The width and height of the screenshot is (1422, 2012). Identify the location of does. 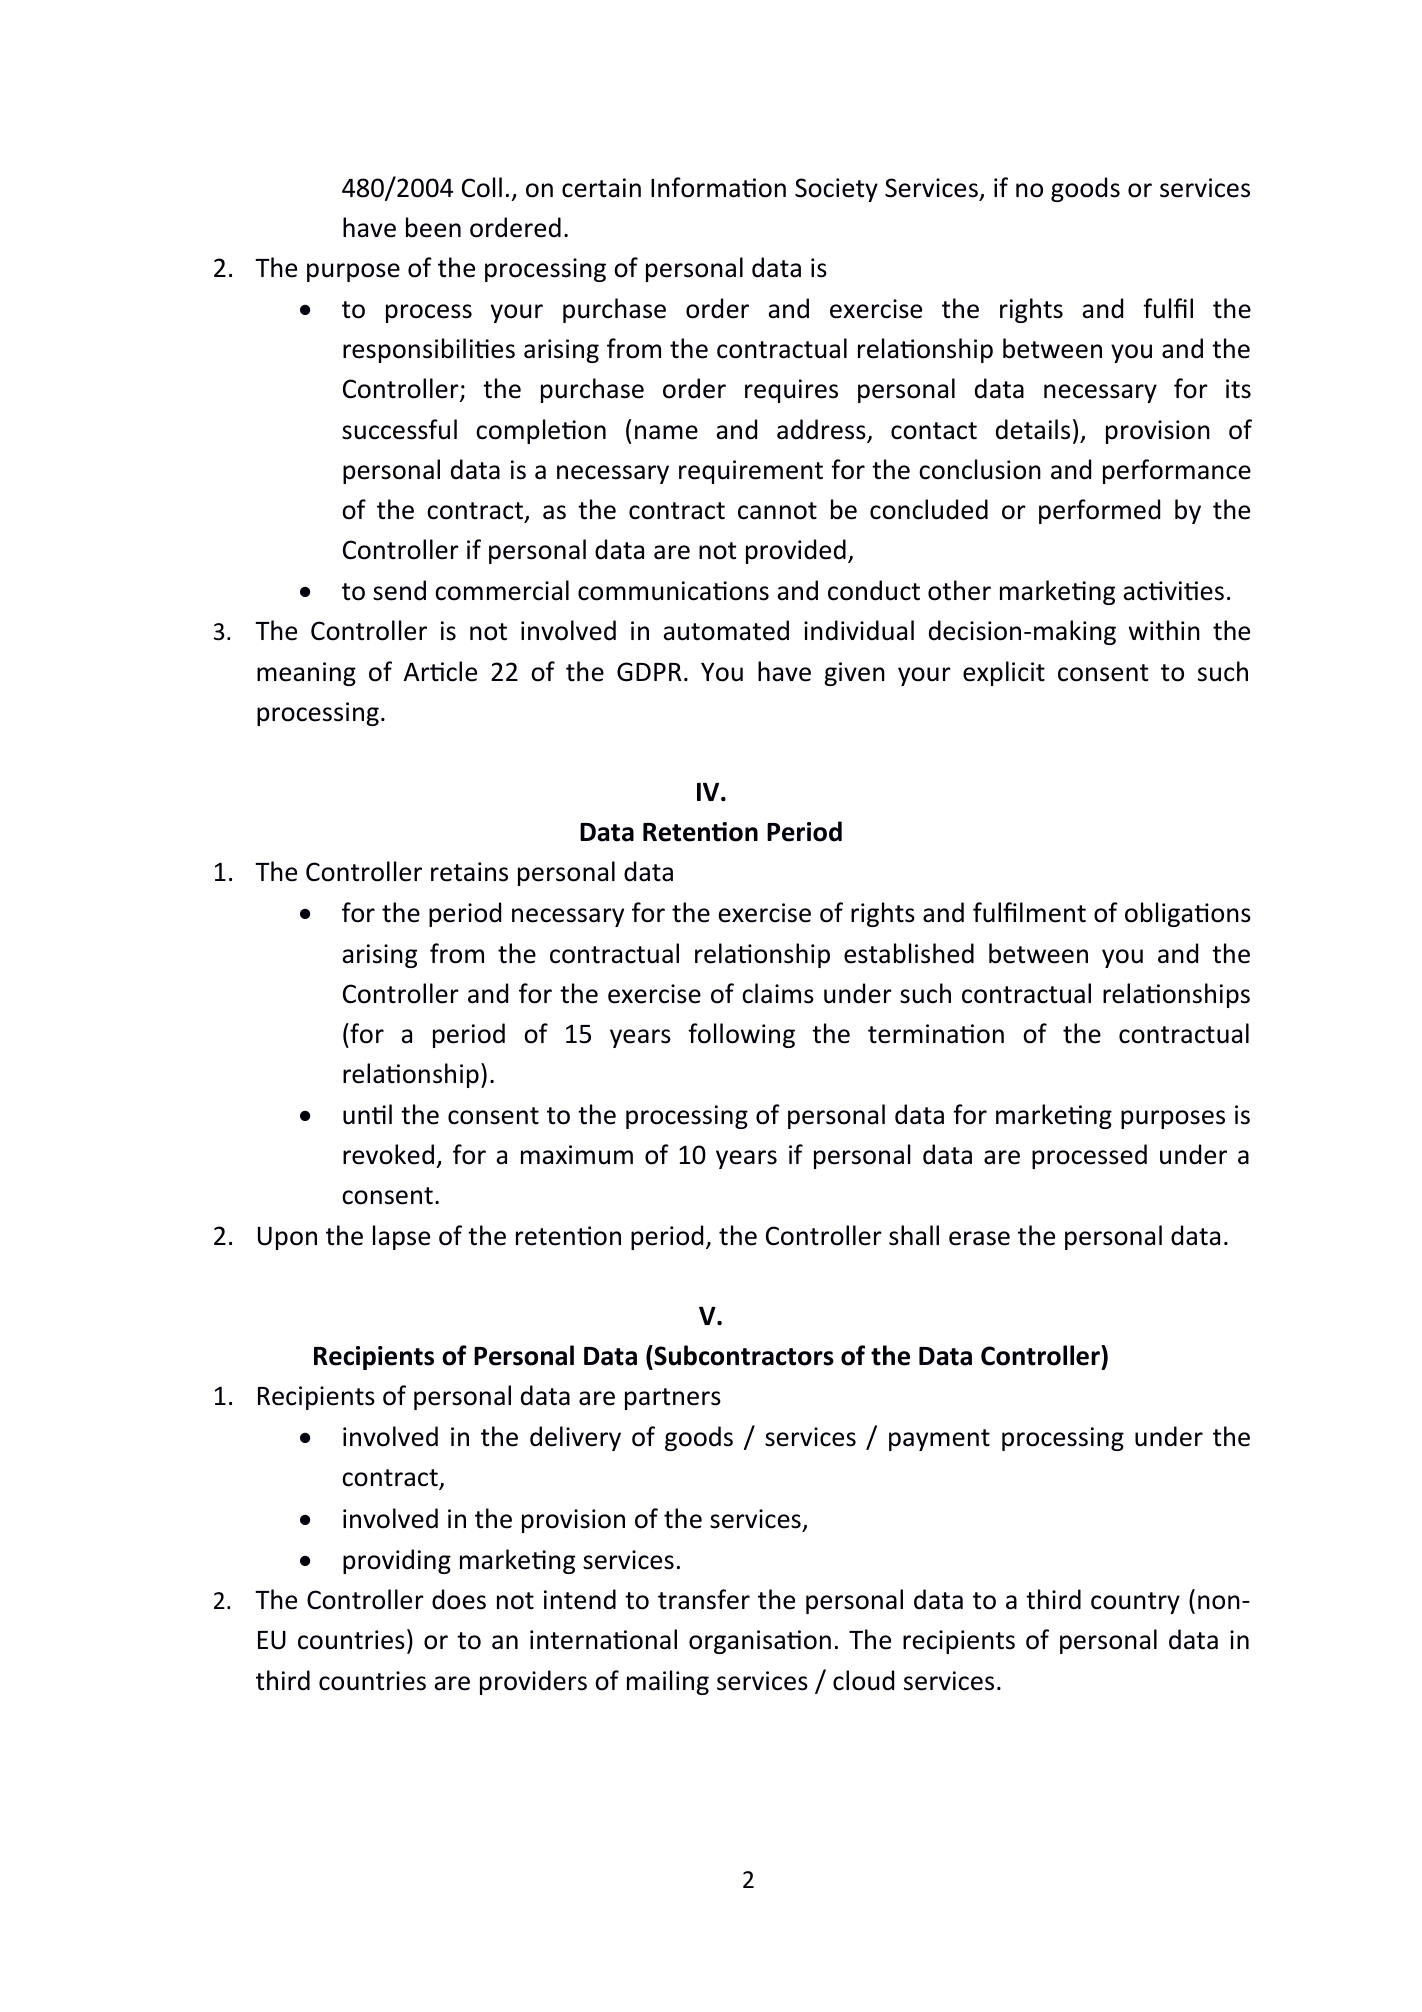
(459, 1599).
